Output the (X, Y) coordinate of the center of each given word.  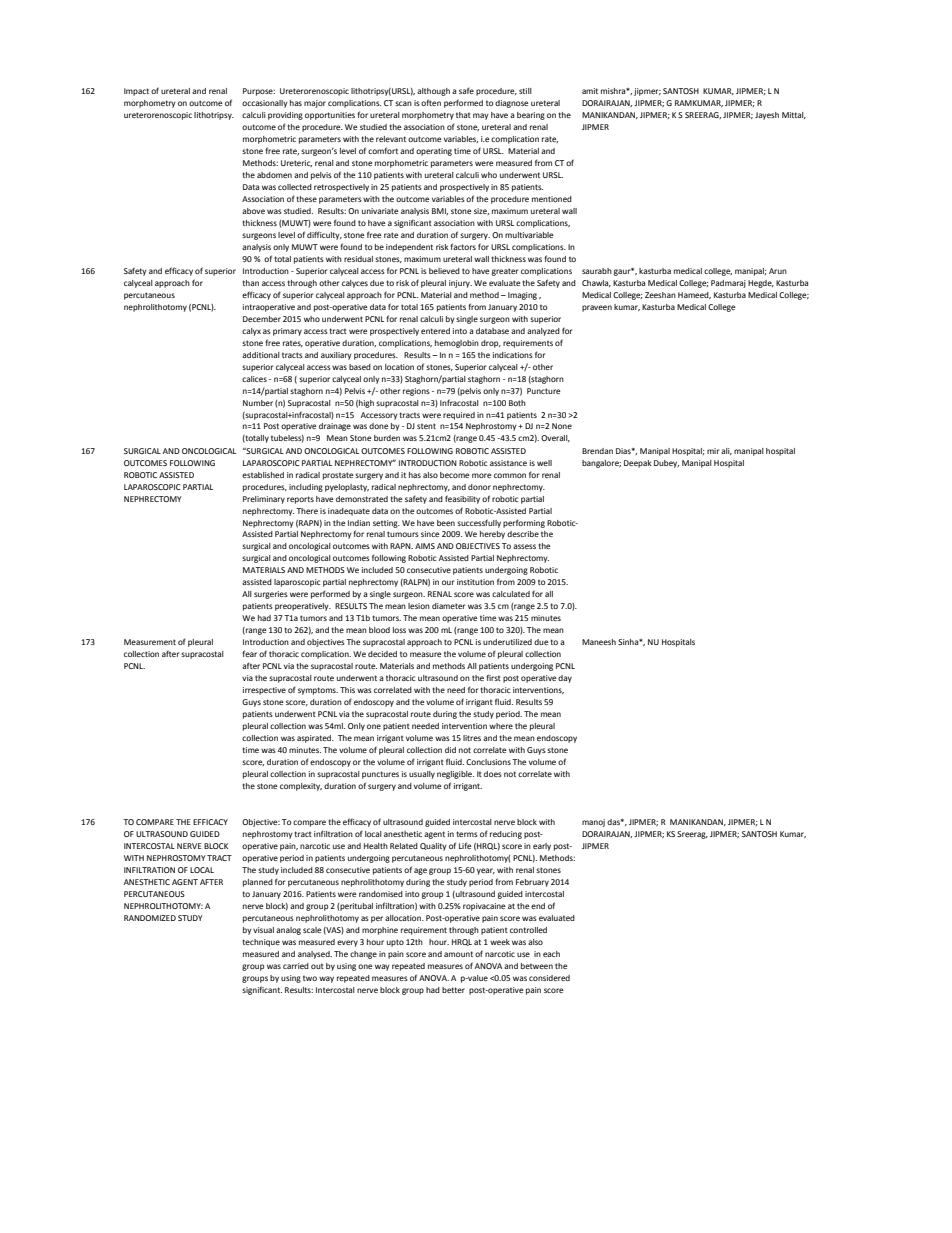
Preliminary (264, 500)
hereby (492, 535)
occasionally (265, 104)
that (463, 115)
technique (261, 943)
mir (713, 451)
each (551, 954)
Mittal (794, 115)
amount (458, 954)
